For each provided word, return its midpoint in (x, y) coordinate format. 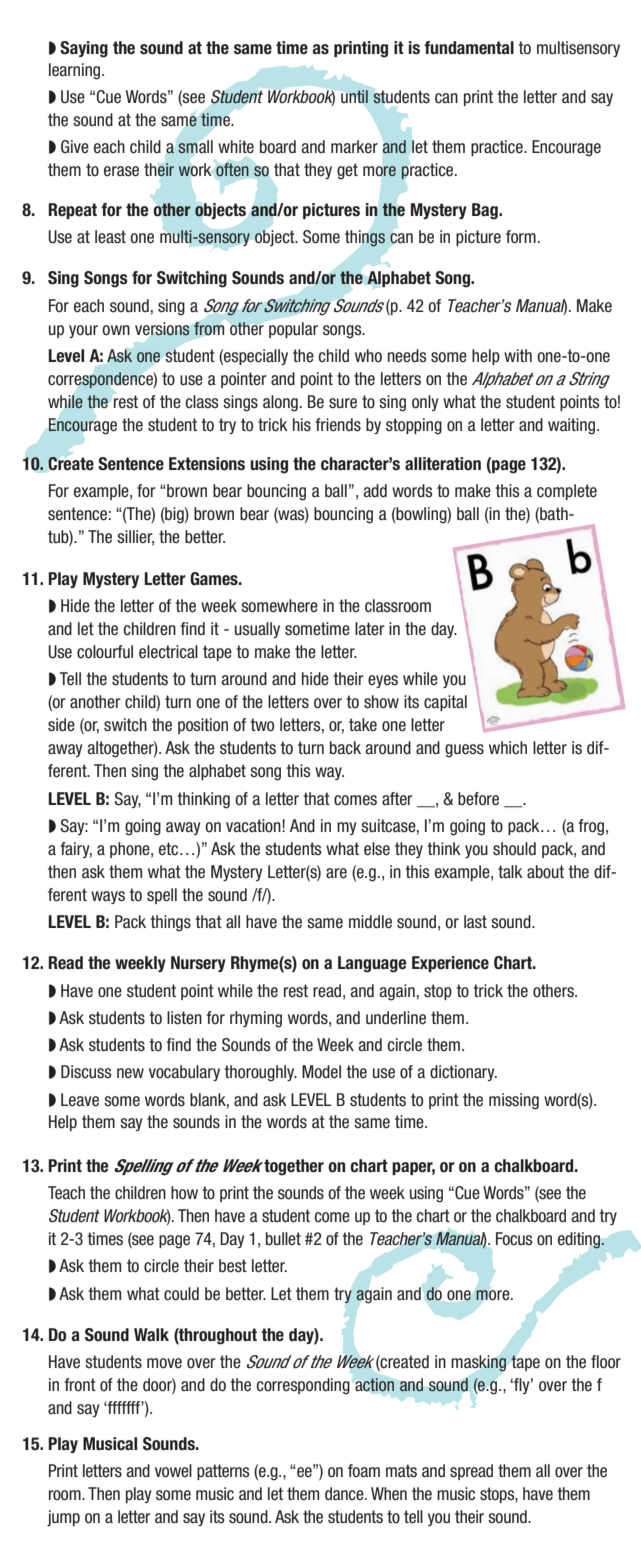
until (354, 96)
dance (345, 1494)
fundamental (469, 48)
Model (321, 1072)
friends (338, 425)
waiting (571, 426)
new (130, 1073)
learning (76, 71)
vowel (173, 1471)
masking (478, 1363)
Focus (514, 1239)
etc (168, 849)
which (508, 748)
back (345, 748)
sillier (135, 538)
